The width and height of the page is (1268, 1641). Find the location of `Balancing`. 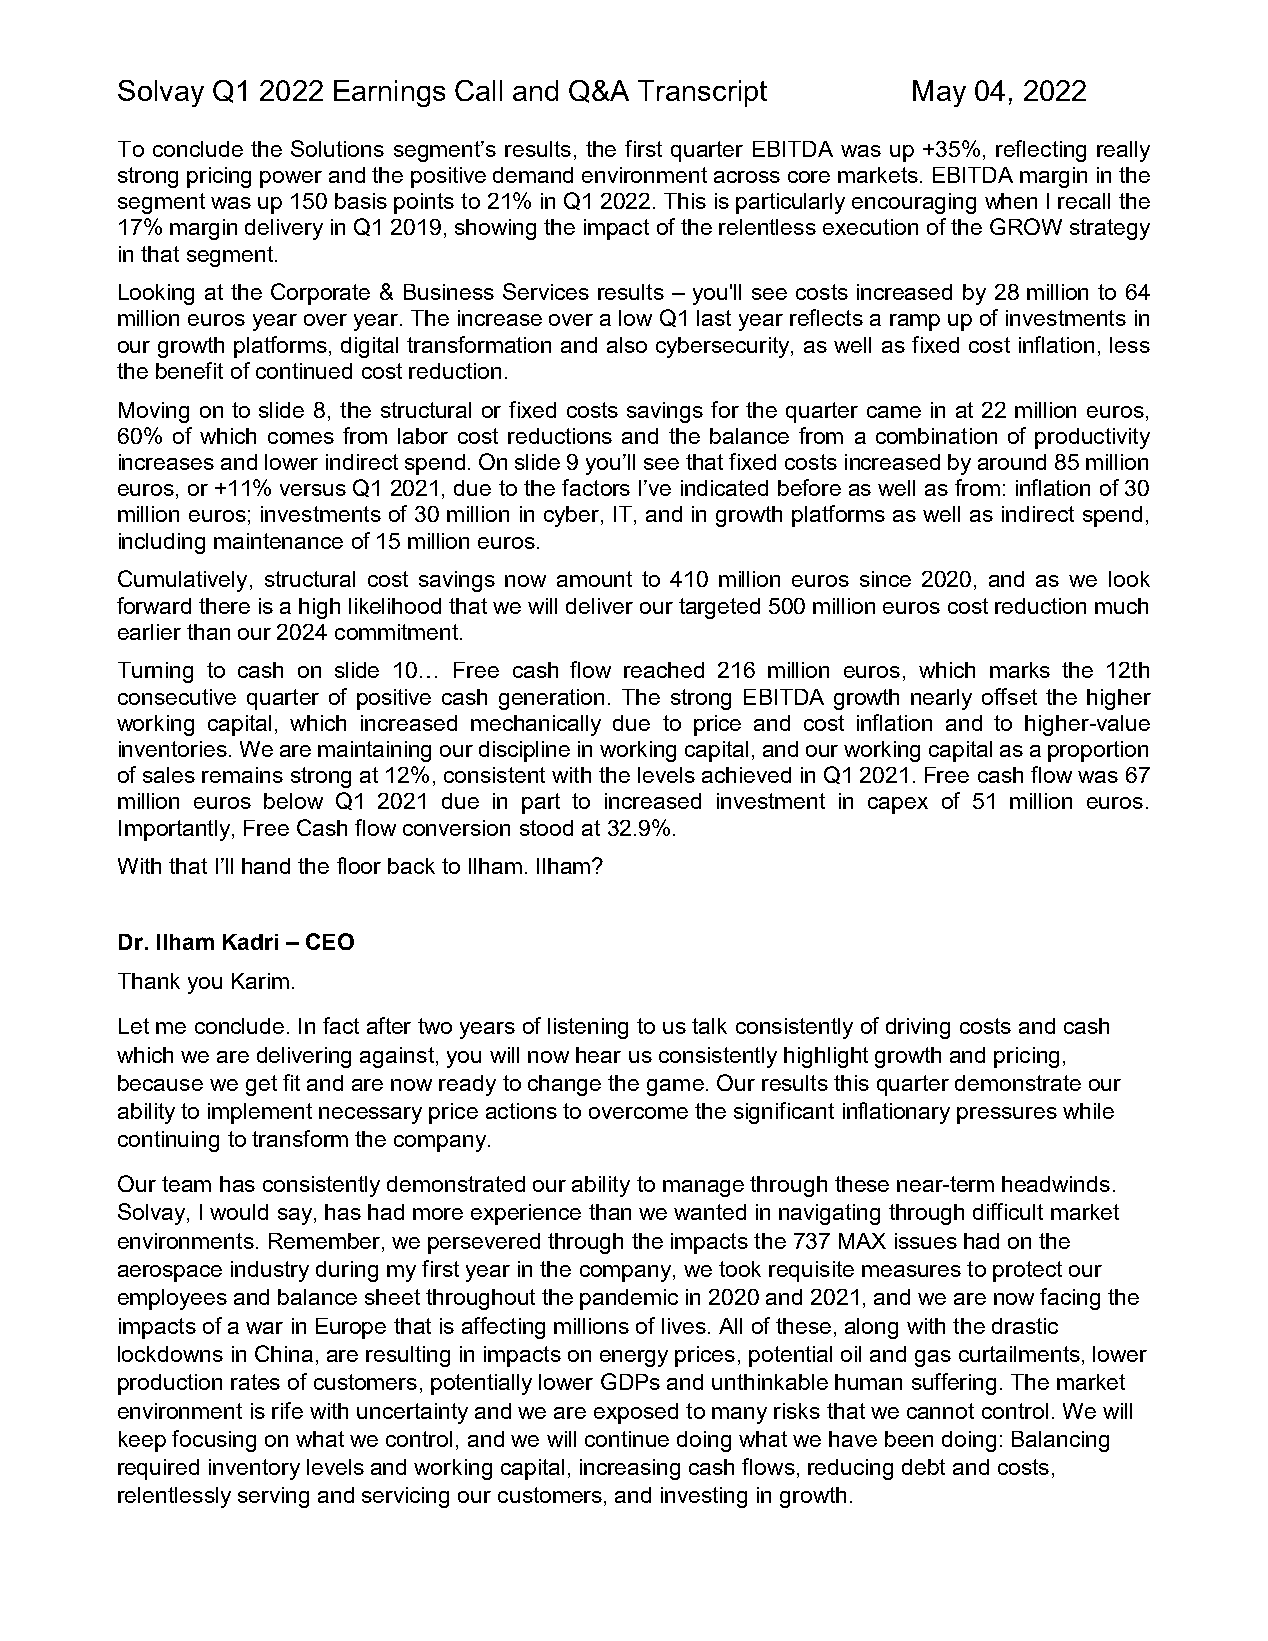

Balancing is located at coordinates (1060, 1441).
